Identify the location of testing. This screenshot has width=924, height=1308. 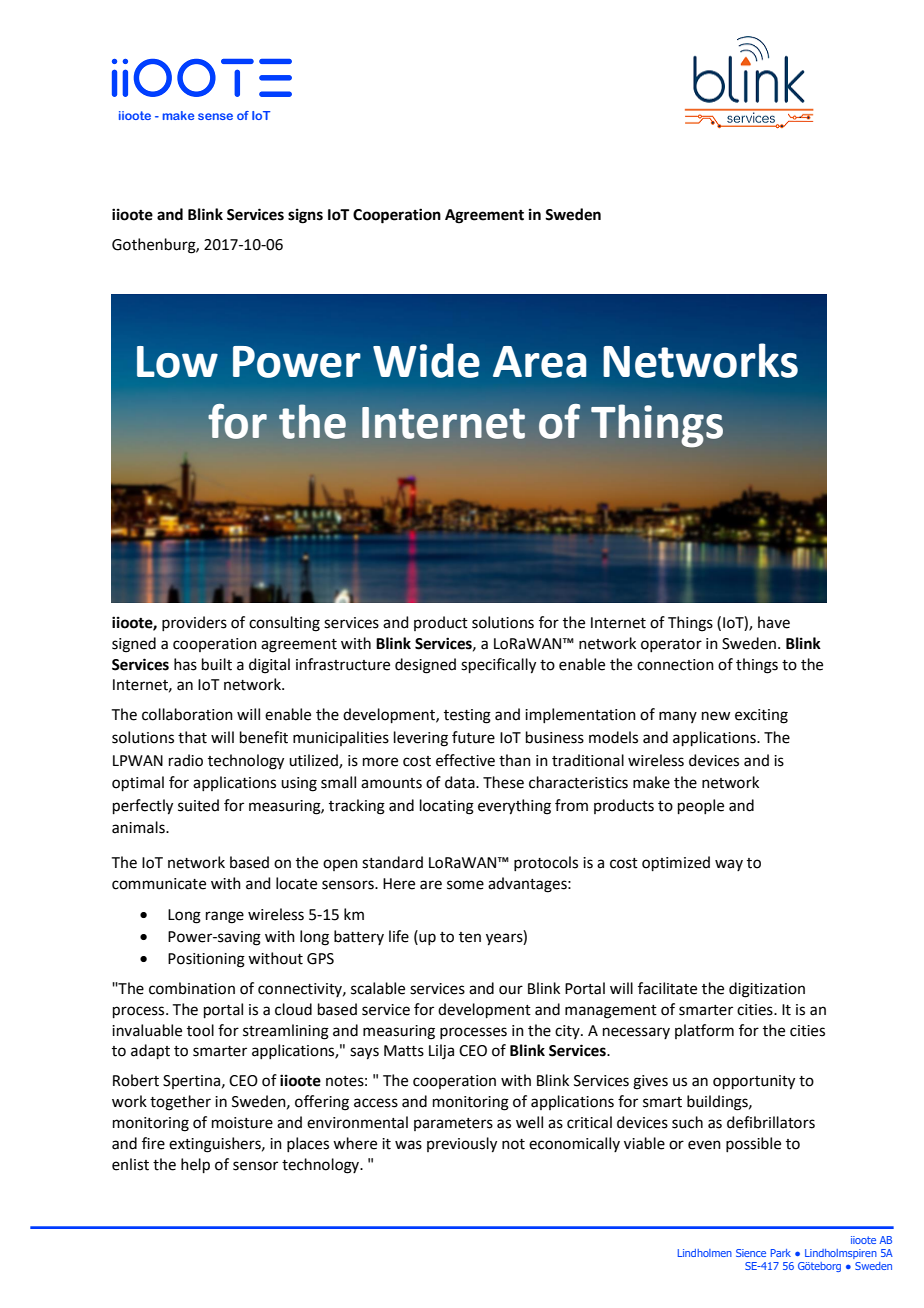
(467, 716).
